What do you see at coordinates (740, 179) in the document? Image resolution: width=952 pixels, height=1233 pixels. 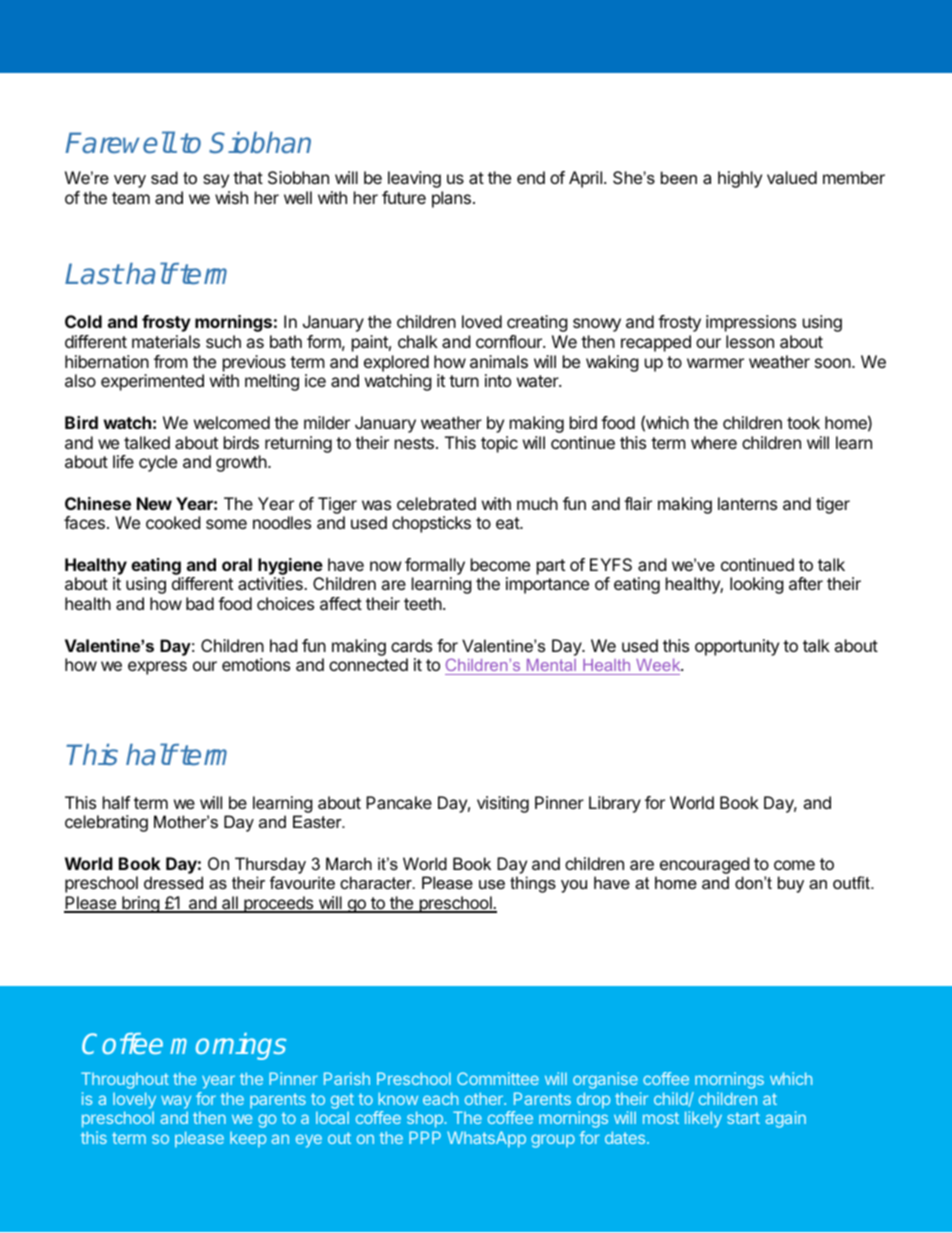 I see `highly` at bounding box center [740, 179].
